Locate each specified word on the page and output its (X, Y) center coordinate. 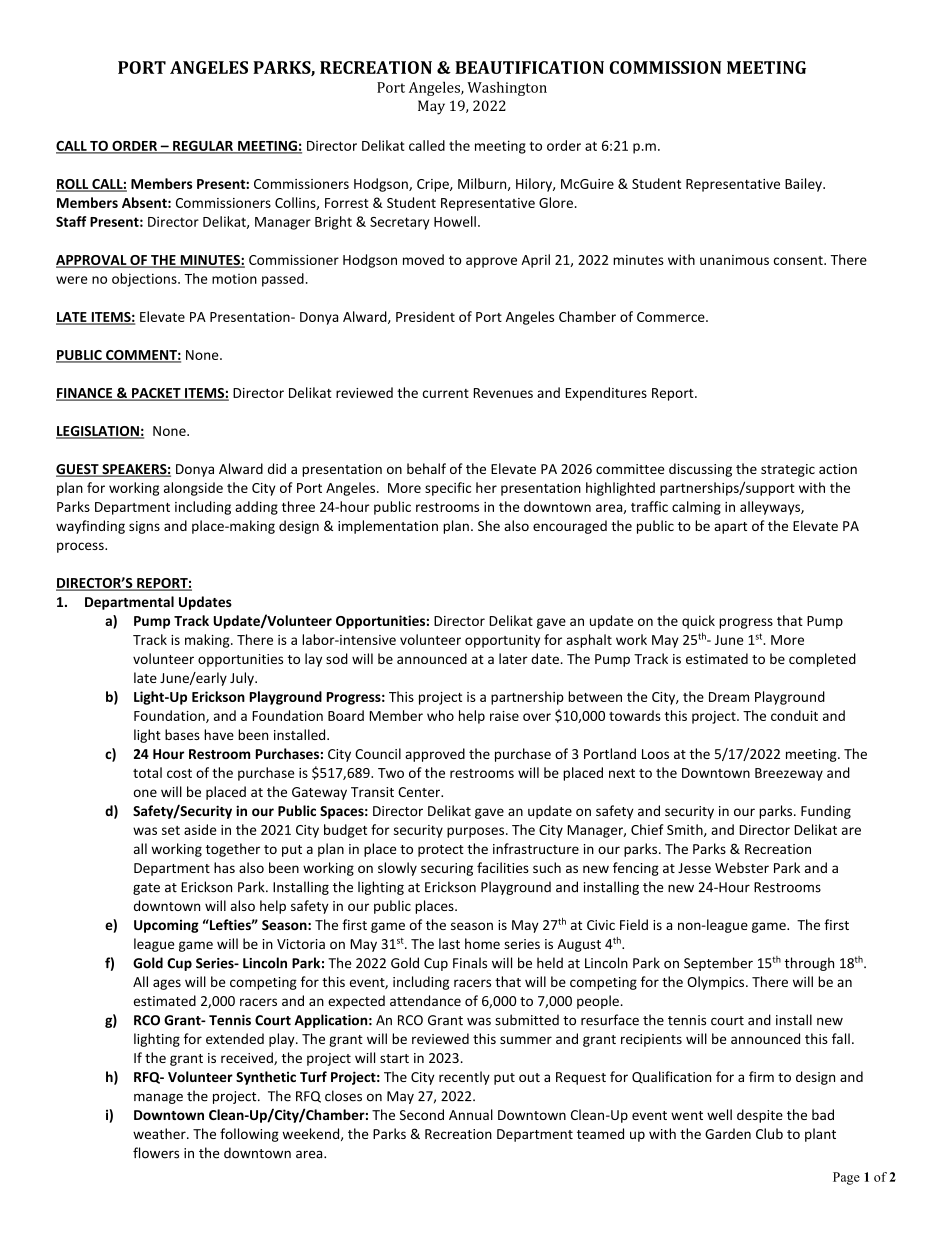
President (425, 316)
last (449, 943)
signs (144, 527)
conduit (794, 715)
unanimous (734, 260)
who (440, 715)
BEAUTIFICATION (529, 67)
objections (145, 280)
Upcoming (166, 926)
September (718, 964)
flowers (156, 1153)
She (489, 525)
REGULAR (203, 147)
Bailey (804, 185)
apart (730, 528)
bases (182, 734)
